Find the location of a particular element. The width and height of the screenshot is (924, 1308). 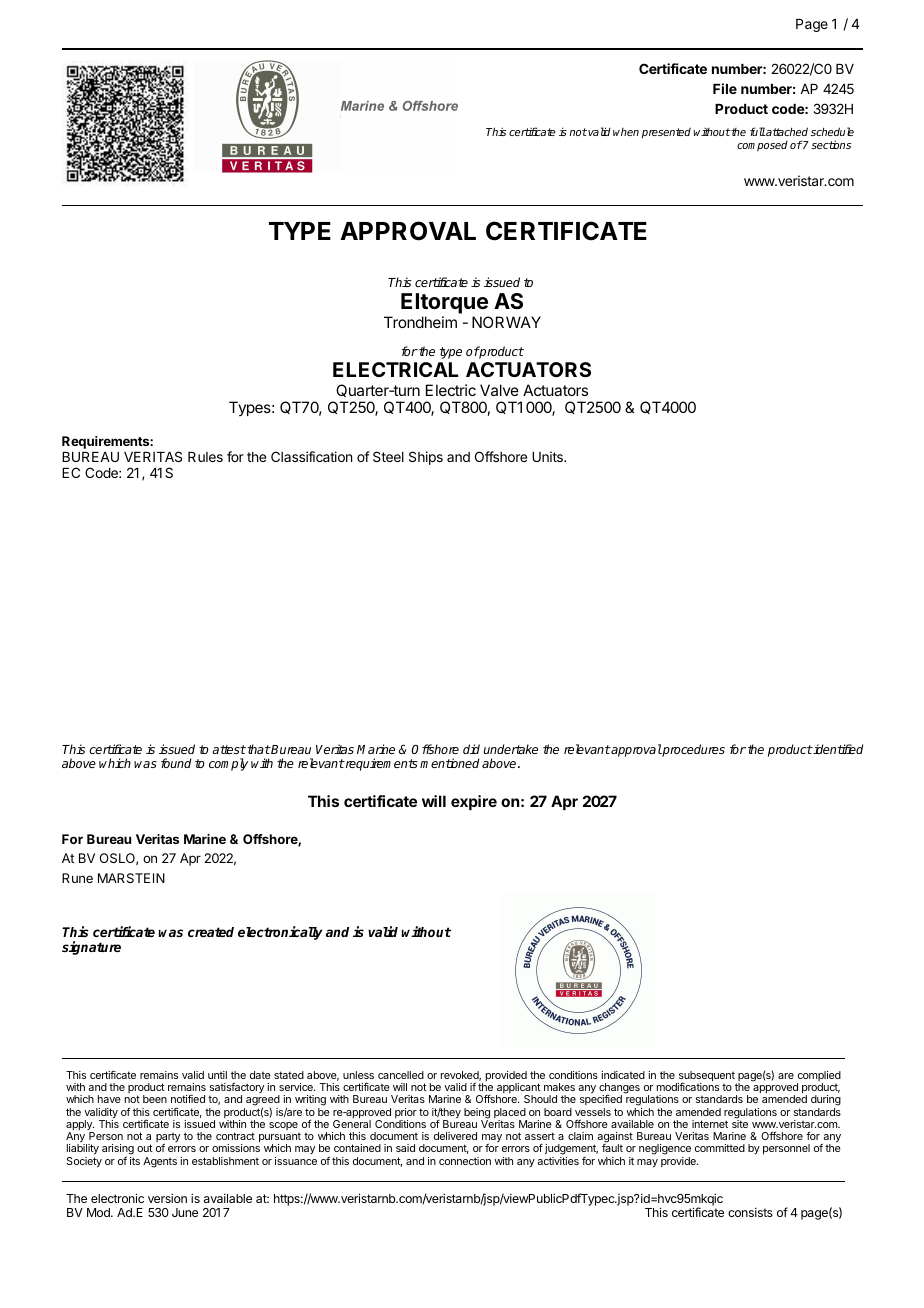

composed is located at coordinates (762, 146).
